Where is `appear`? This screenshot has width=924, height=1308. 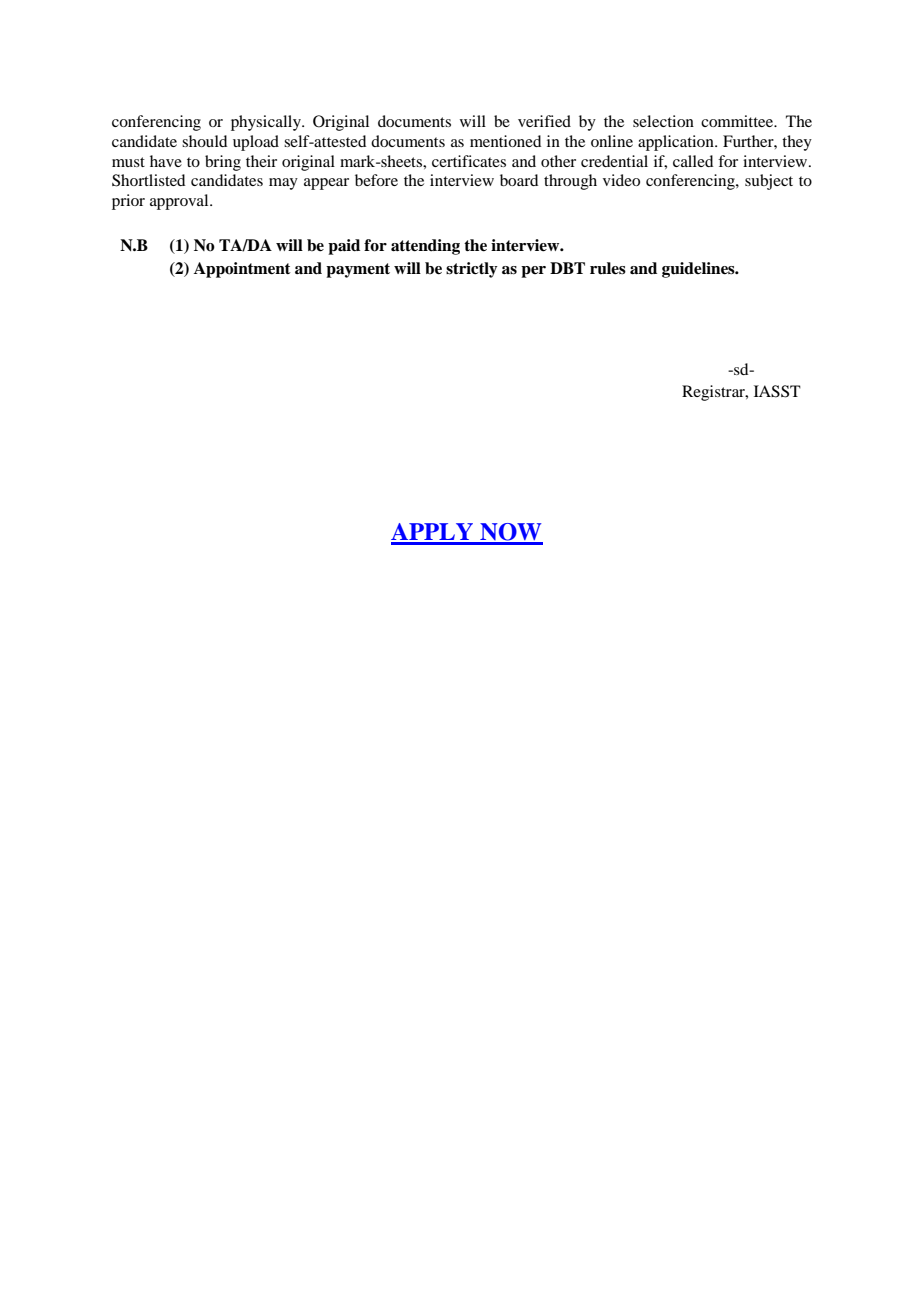
appear is located at coordinates (326, 184).
